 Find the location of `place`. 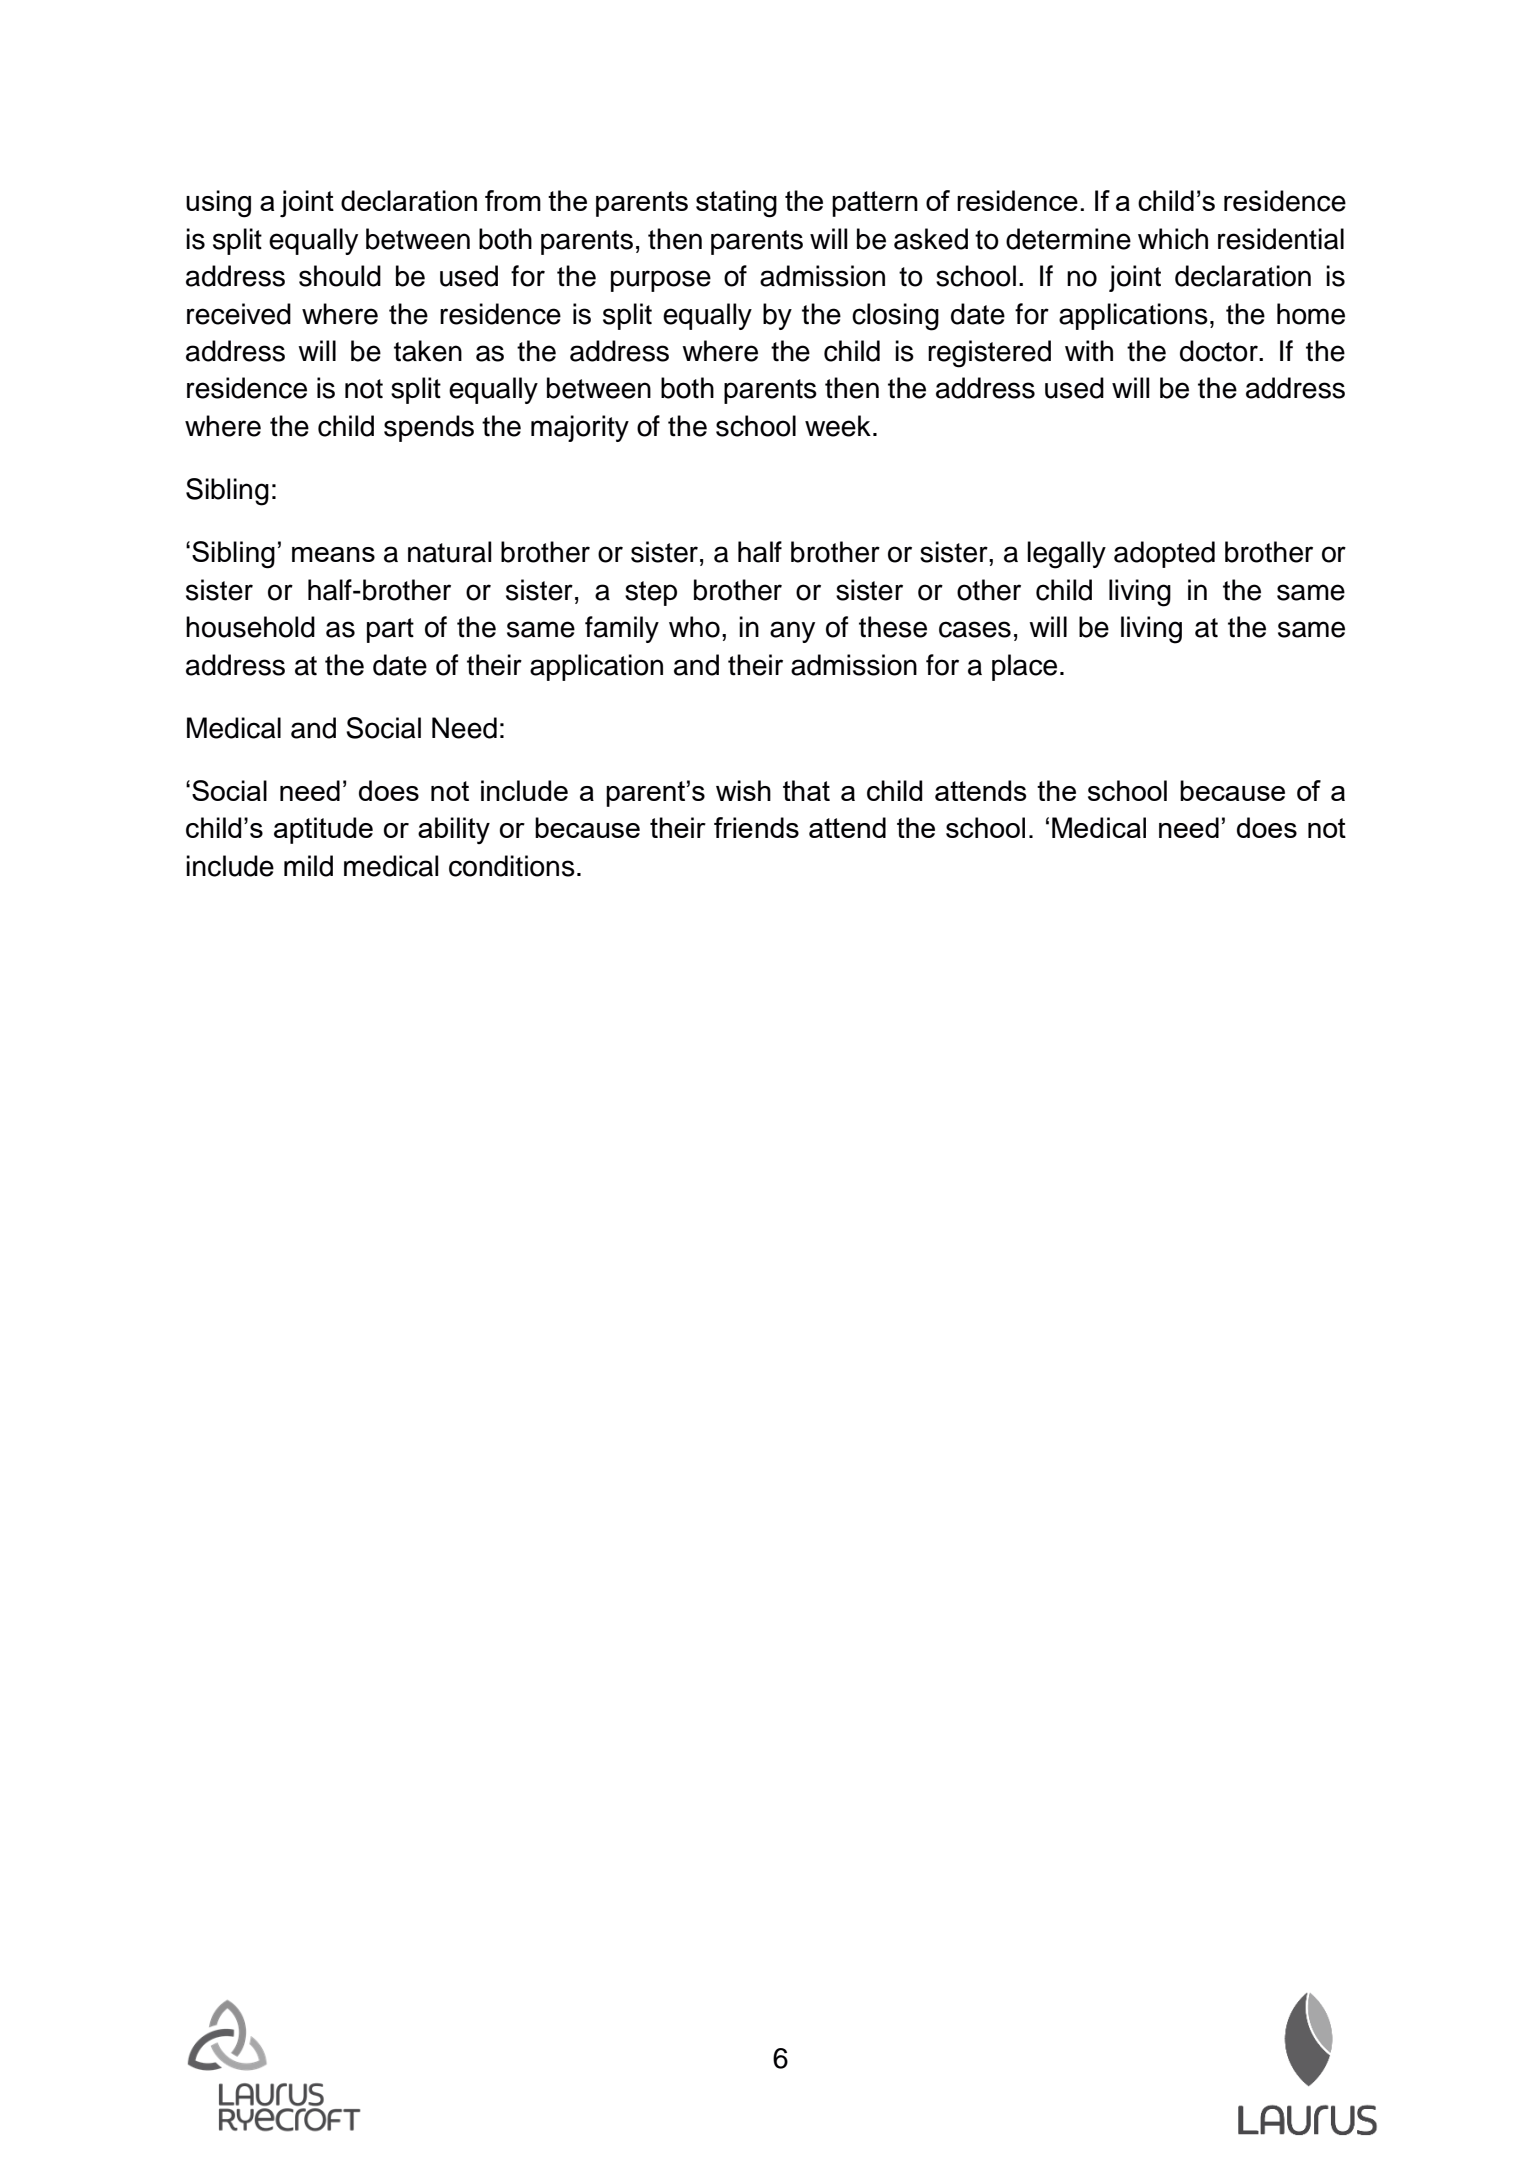

place is located at coordinates (1024, 667).
